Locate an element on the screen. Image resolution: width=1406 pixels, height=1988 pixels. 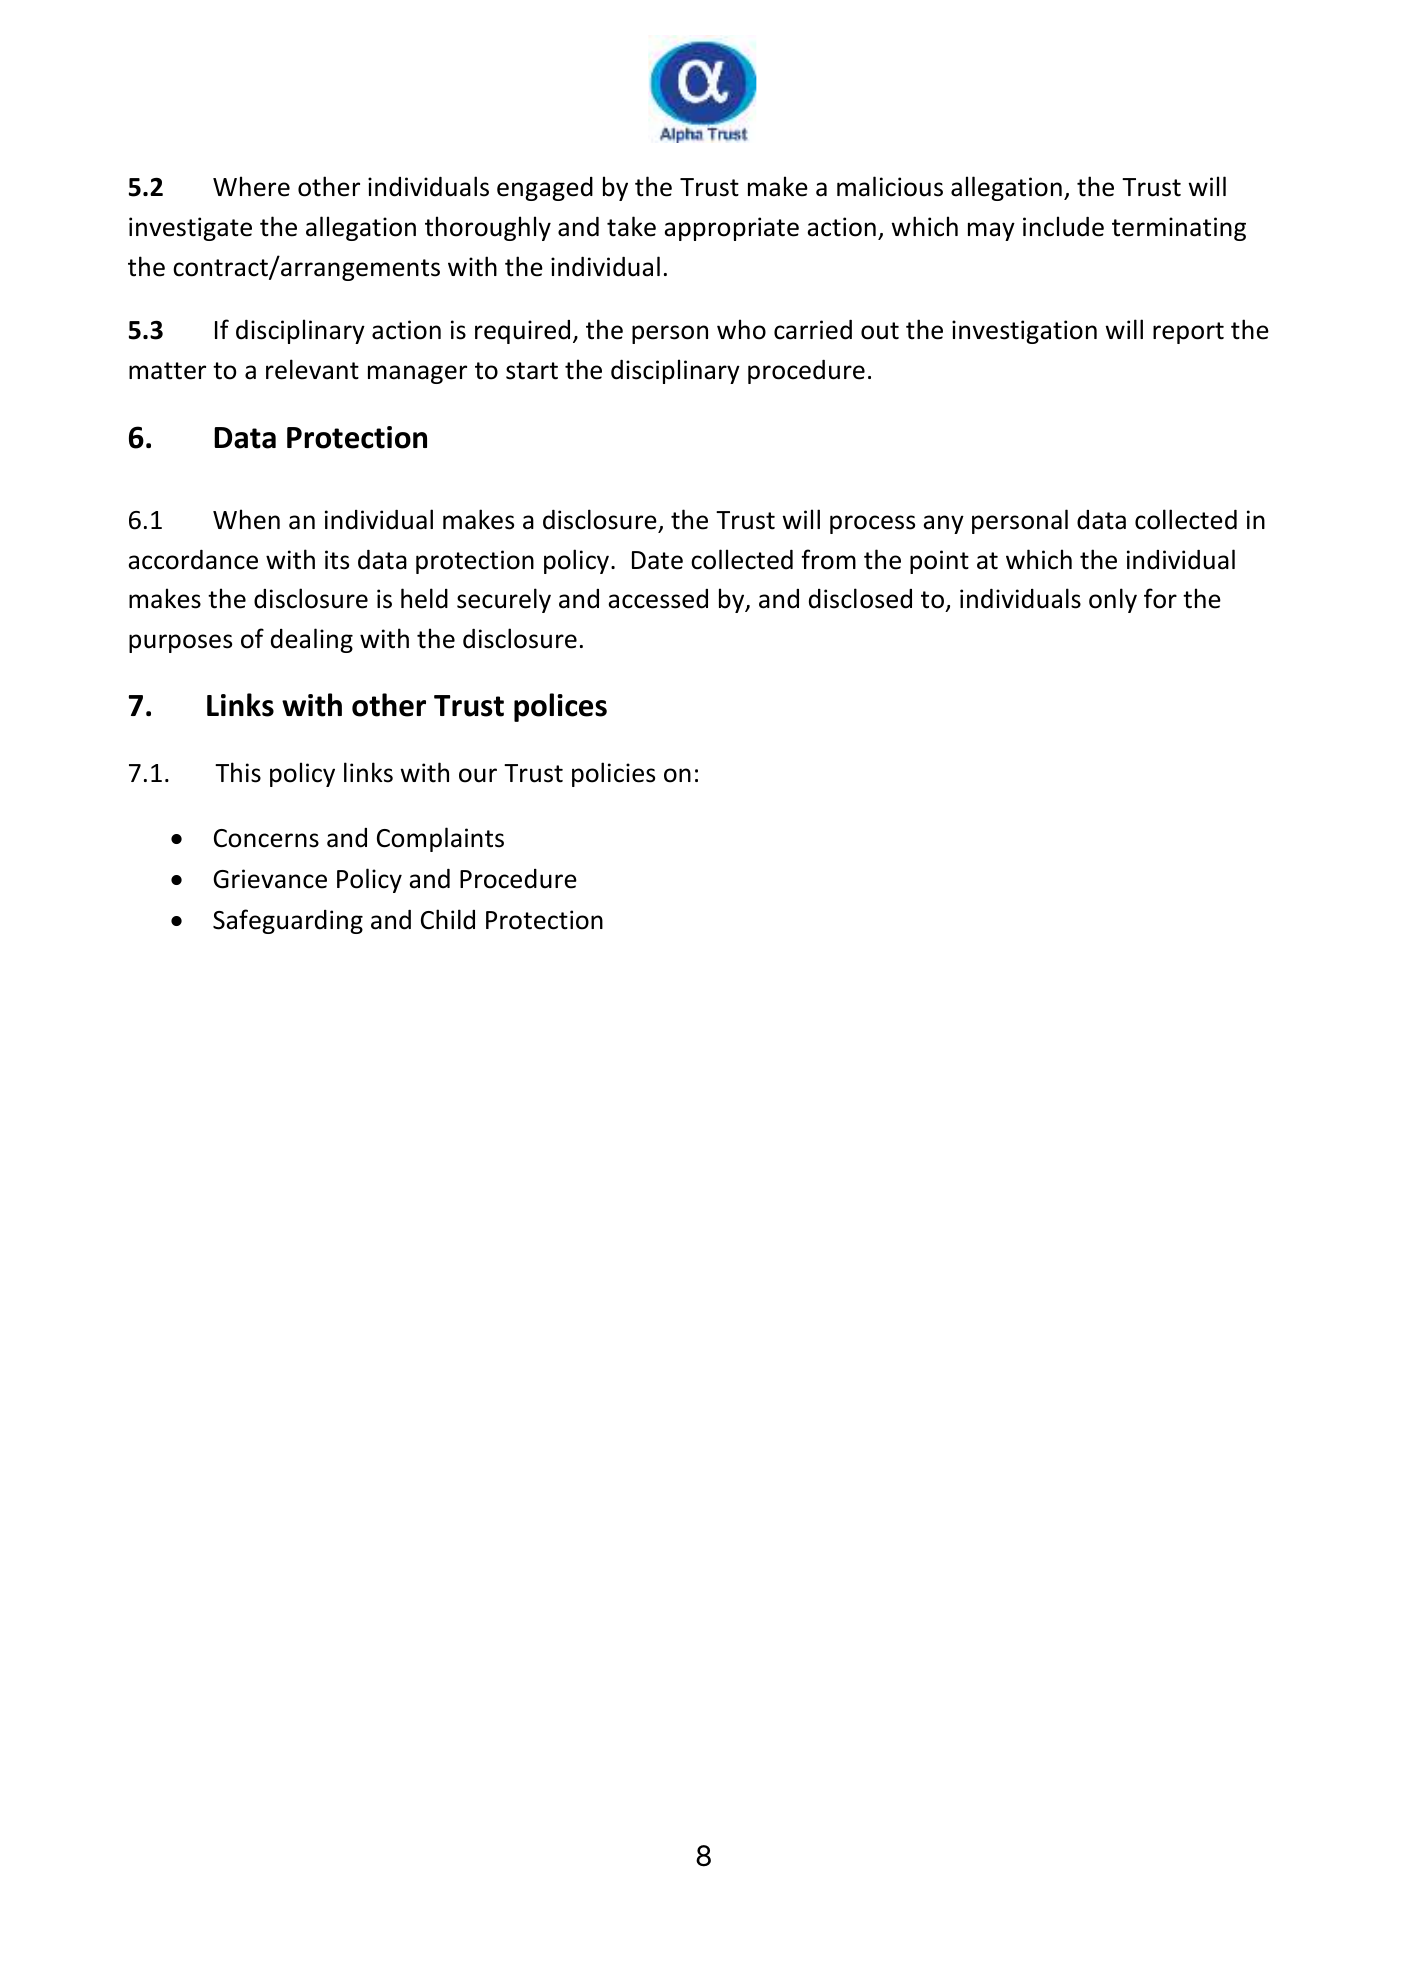
investigation is located at coordinates (1024, 332).
